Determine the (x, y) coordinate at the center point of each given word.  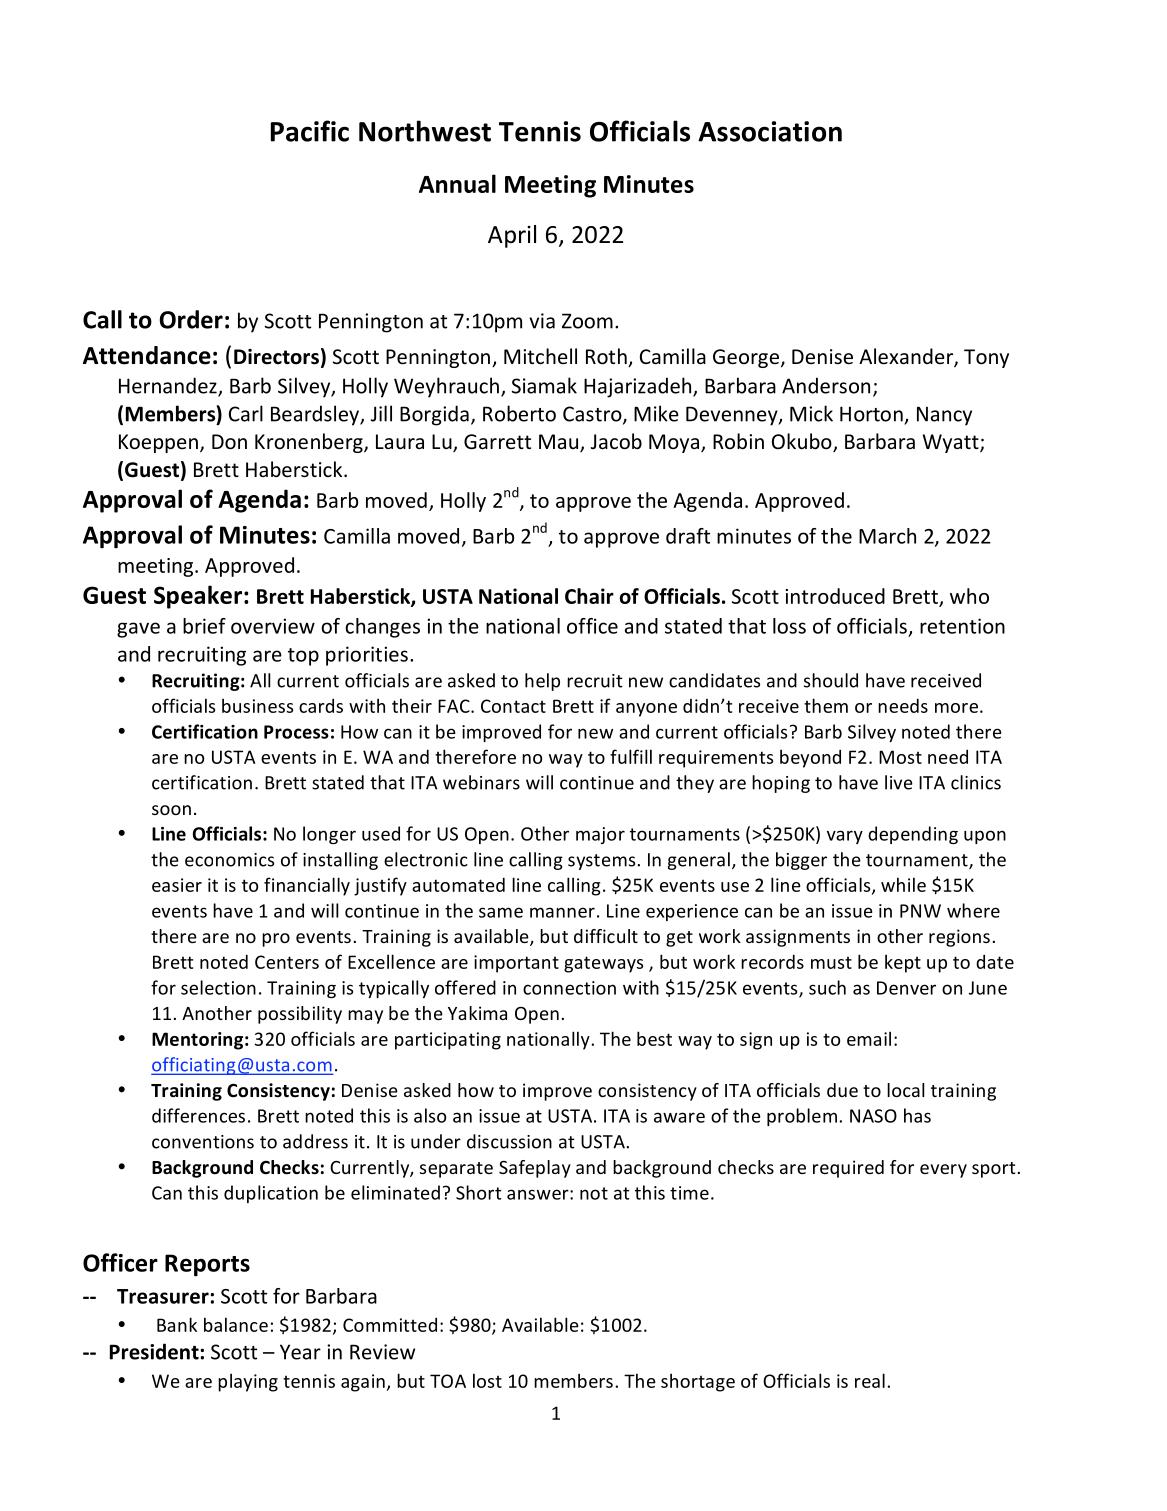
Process (296, 732)
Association (770, 131)
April (512, 236)
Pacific (310, 131)
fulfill (631, 756)
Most (900, 757)
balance (236, 1324)
